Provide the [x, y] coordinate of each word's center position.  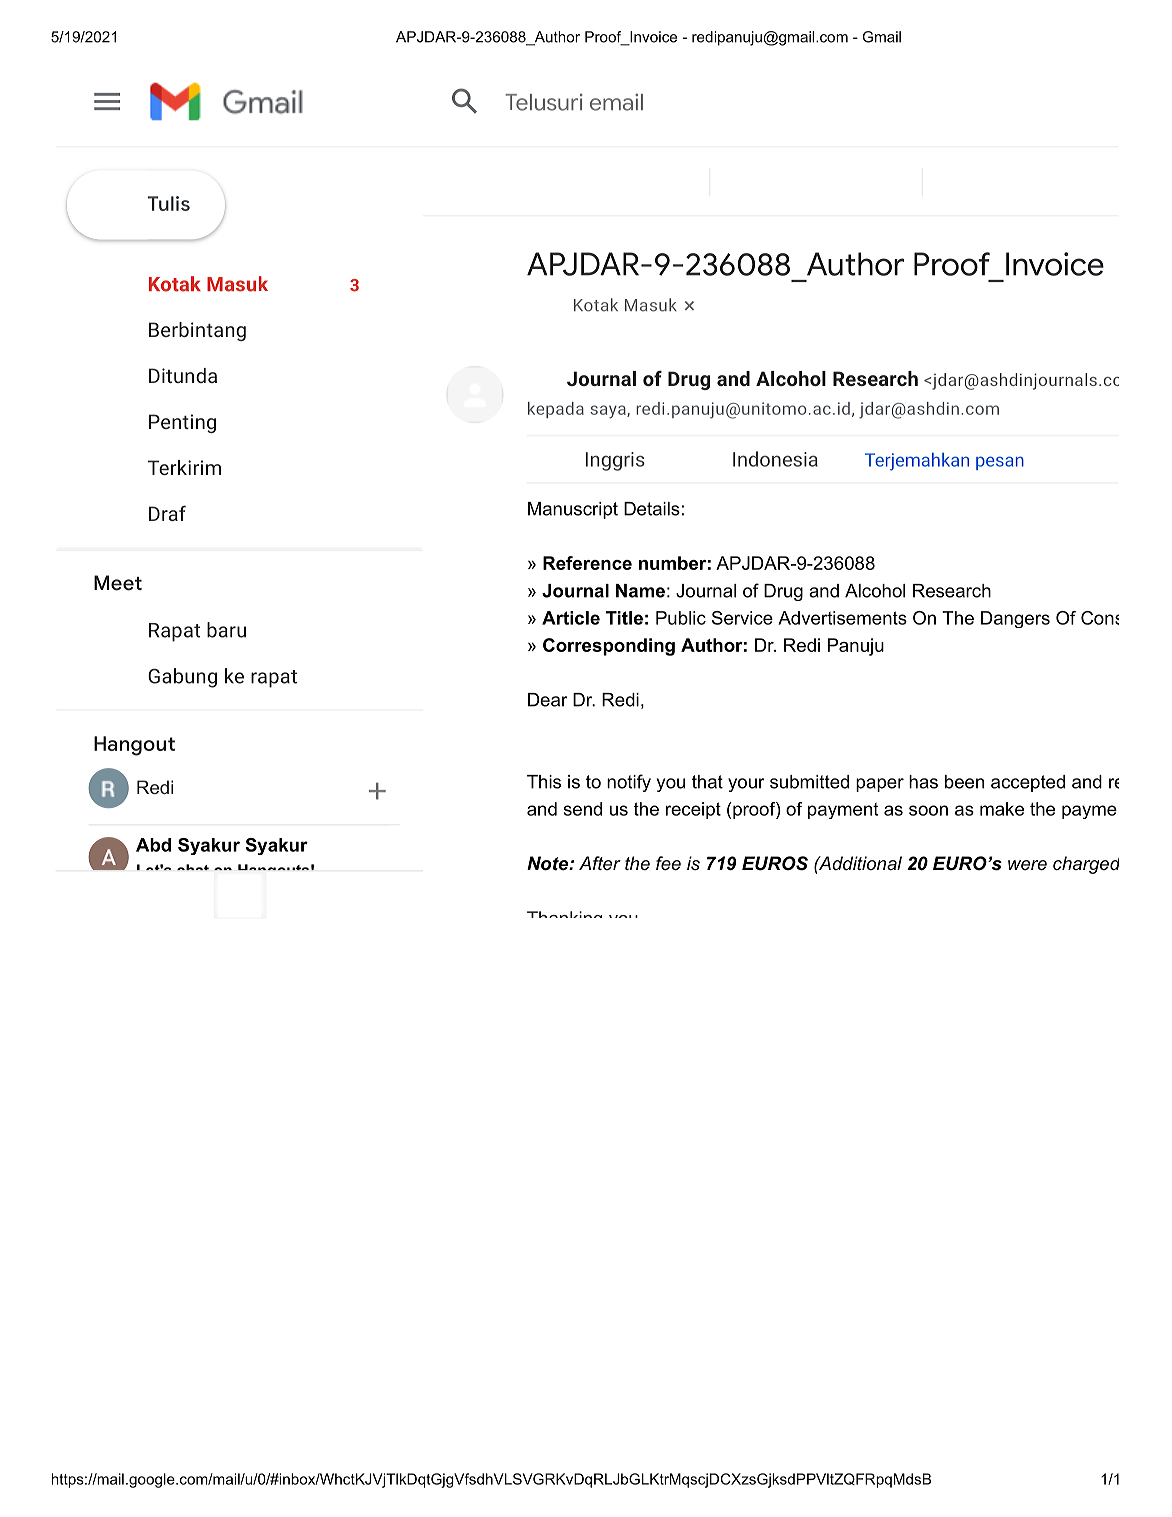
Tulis [169, 203]
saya [609, 412]
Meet [118, 583]
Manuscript [573, 510]
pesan [1000, 463]
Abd [153, 845]
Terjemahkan [917, 462]
